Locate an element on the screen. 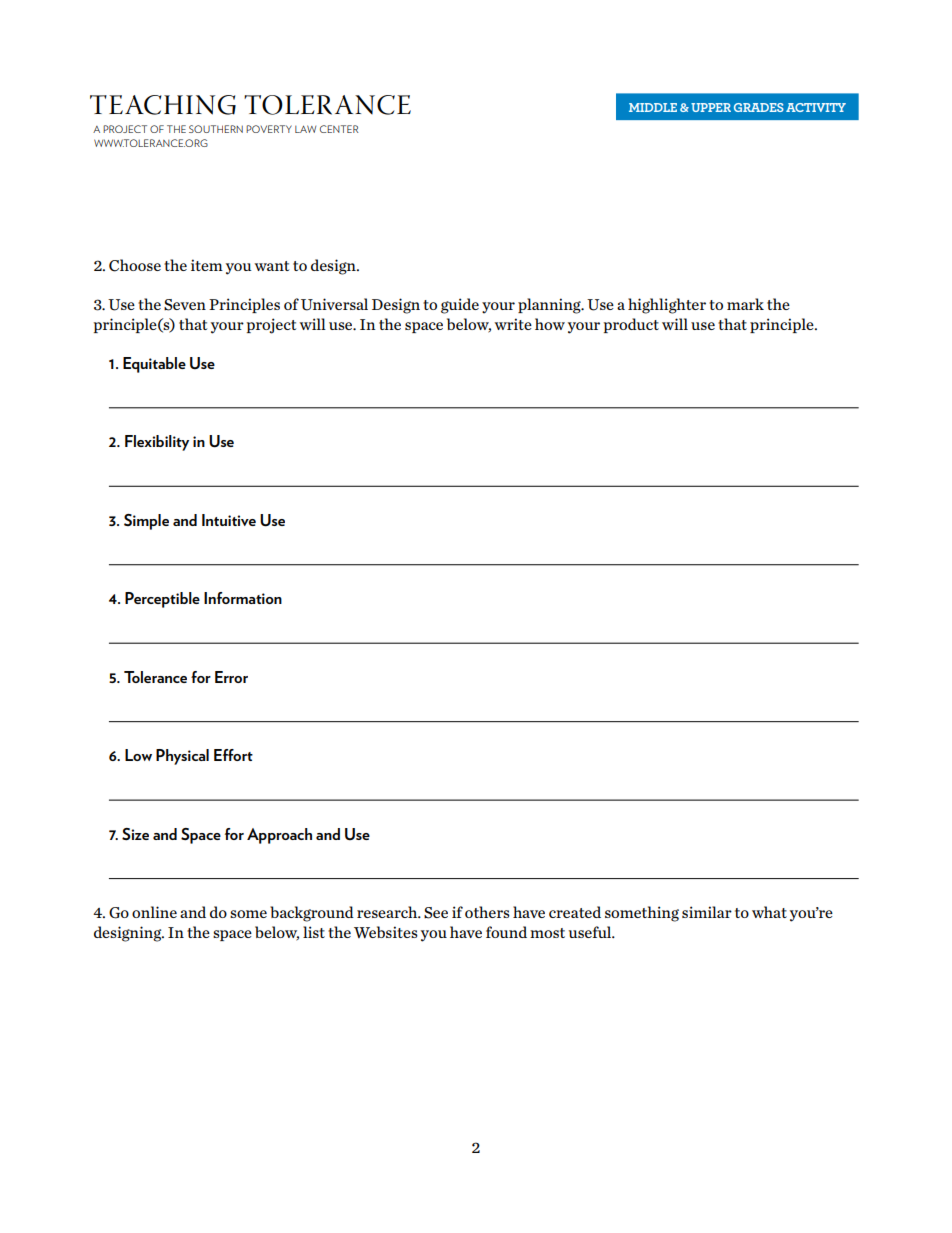 This screenshot has width=952, height=1233. similar is located at coordinates (707, 912).
